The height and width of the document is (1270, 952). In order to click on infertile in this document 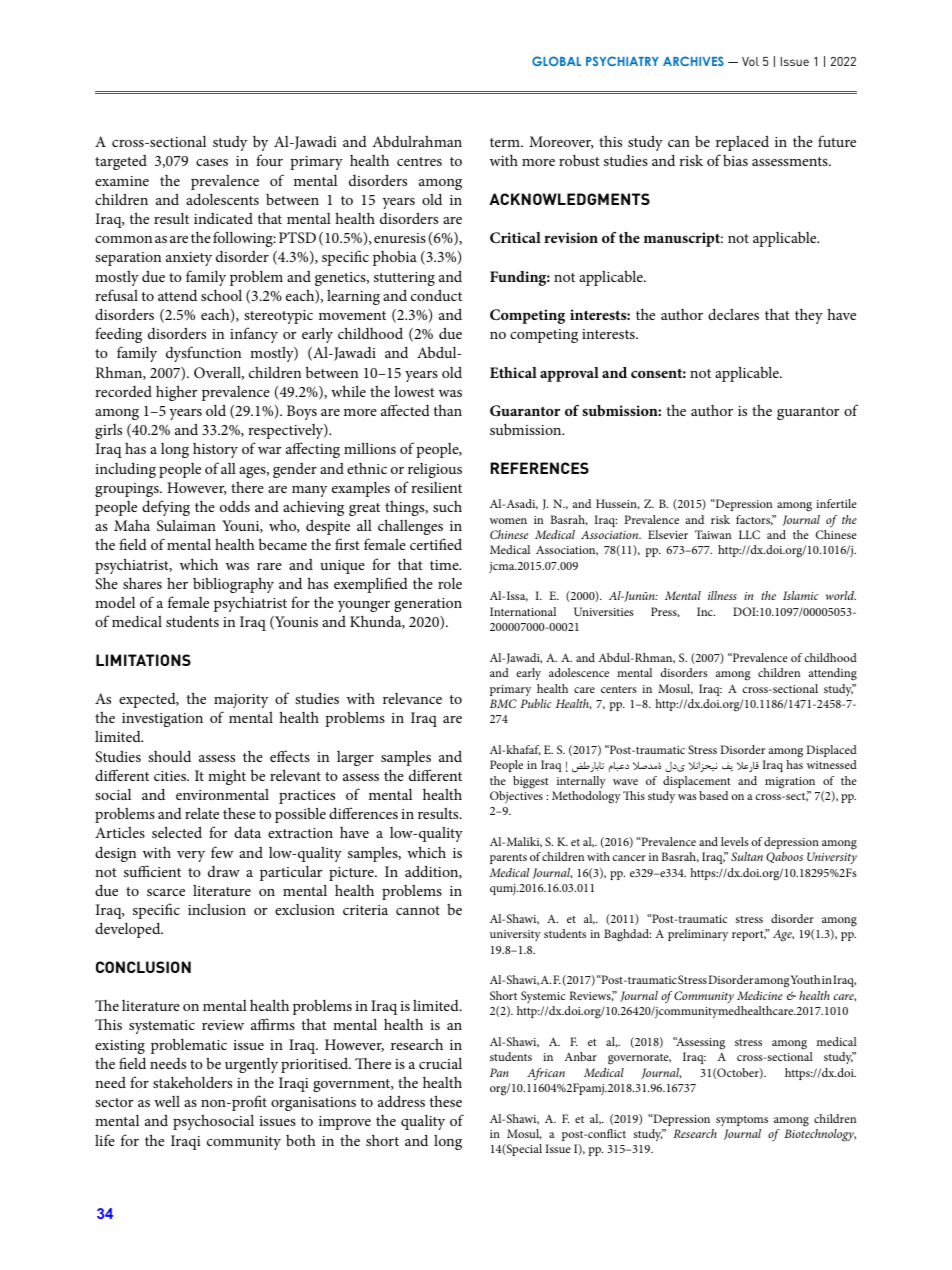, I will do `click(836, 503)`.
